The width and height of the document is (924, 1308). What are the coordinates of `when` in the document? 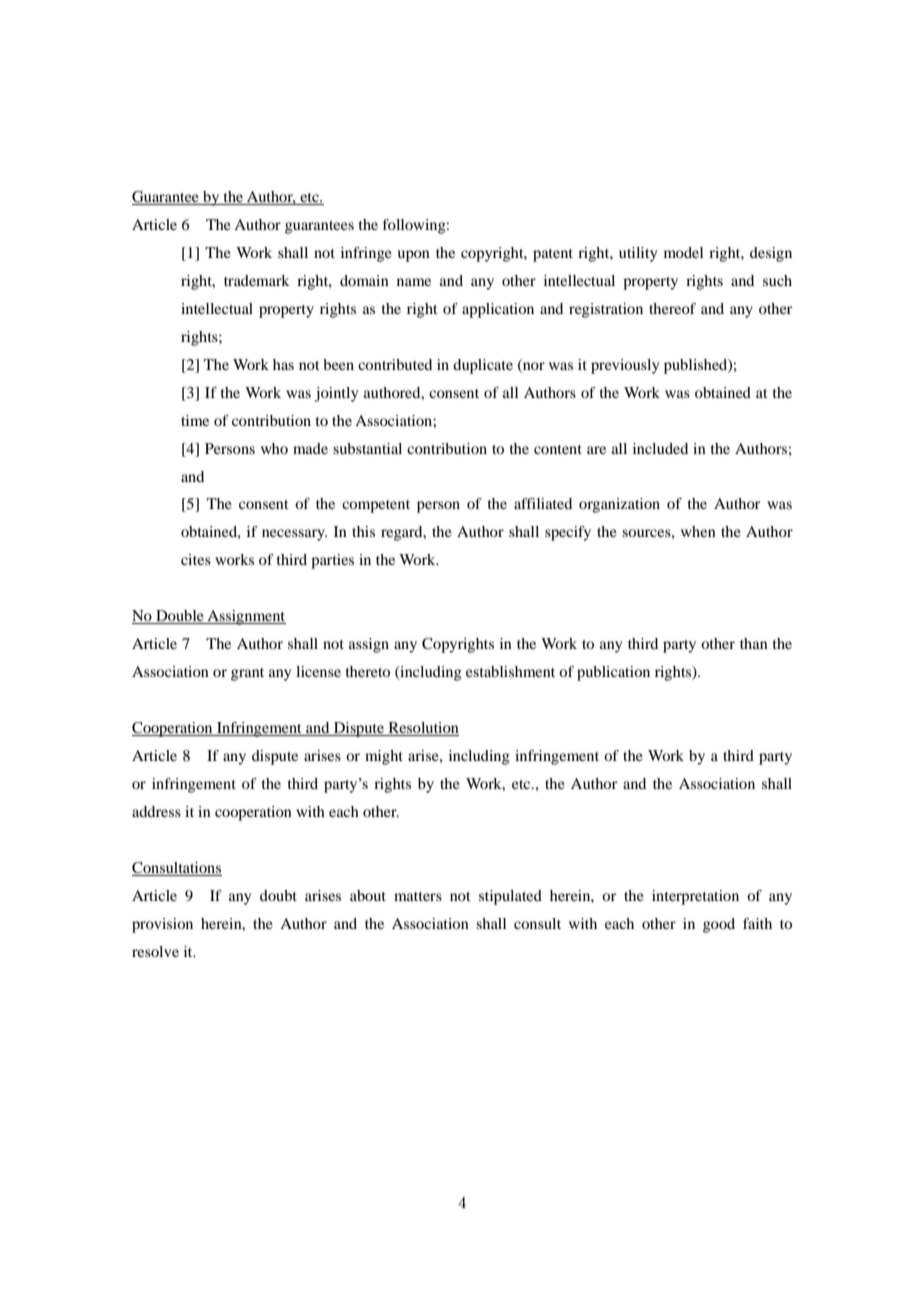 It's located at (698, 531).
